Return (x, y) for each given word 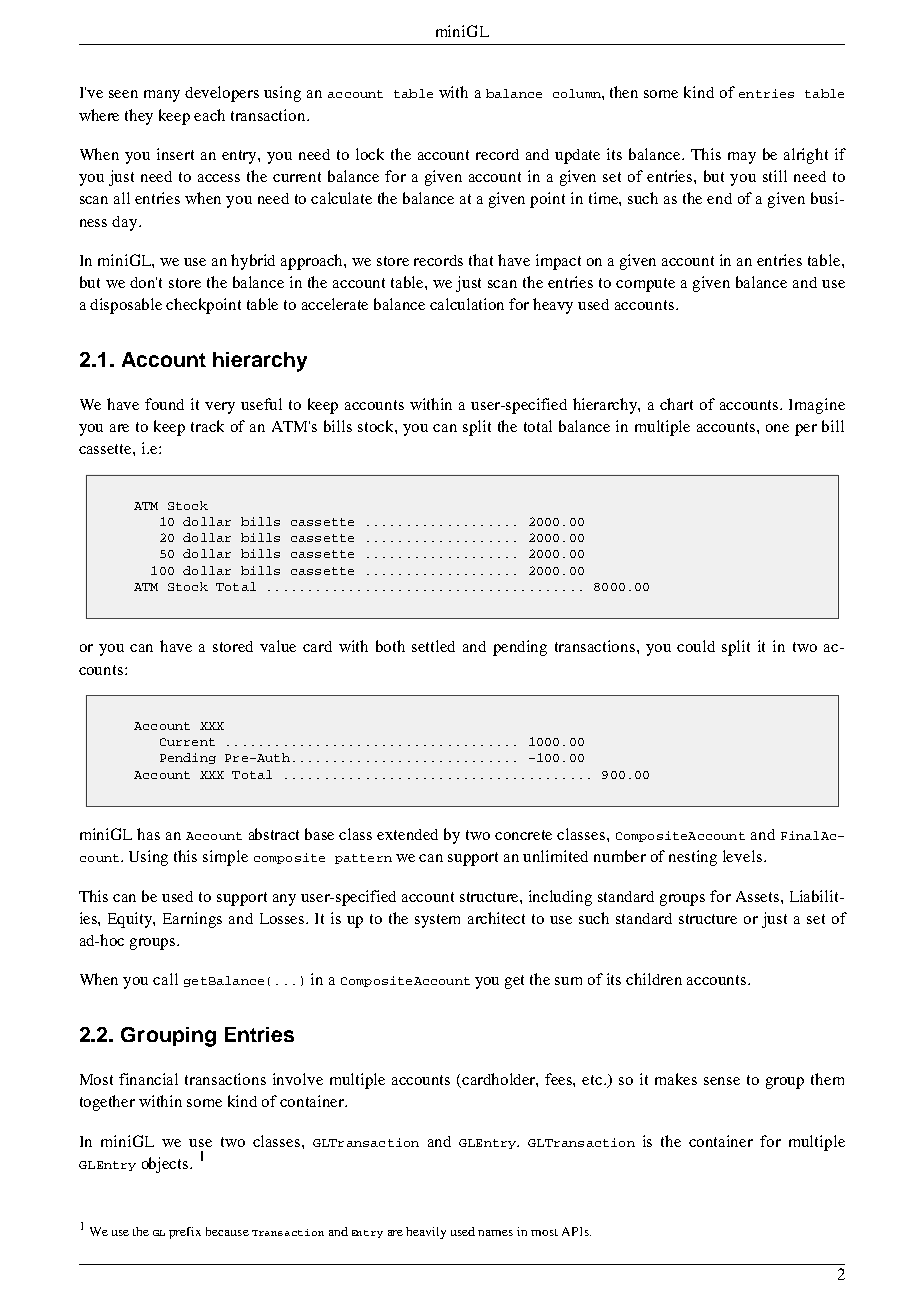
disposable (126, 306)
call (165, 979)
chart (676, 404)
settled (433, 646)
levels (742, 856)
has (148, 834)
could (696, 646)
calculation (467, 304)
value (278, 646)
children (654, 979)
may (742, 158)
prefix (185, 1233)
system (437, 921)
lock (370, 154)
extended (407, 834)
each (209, 115)
